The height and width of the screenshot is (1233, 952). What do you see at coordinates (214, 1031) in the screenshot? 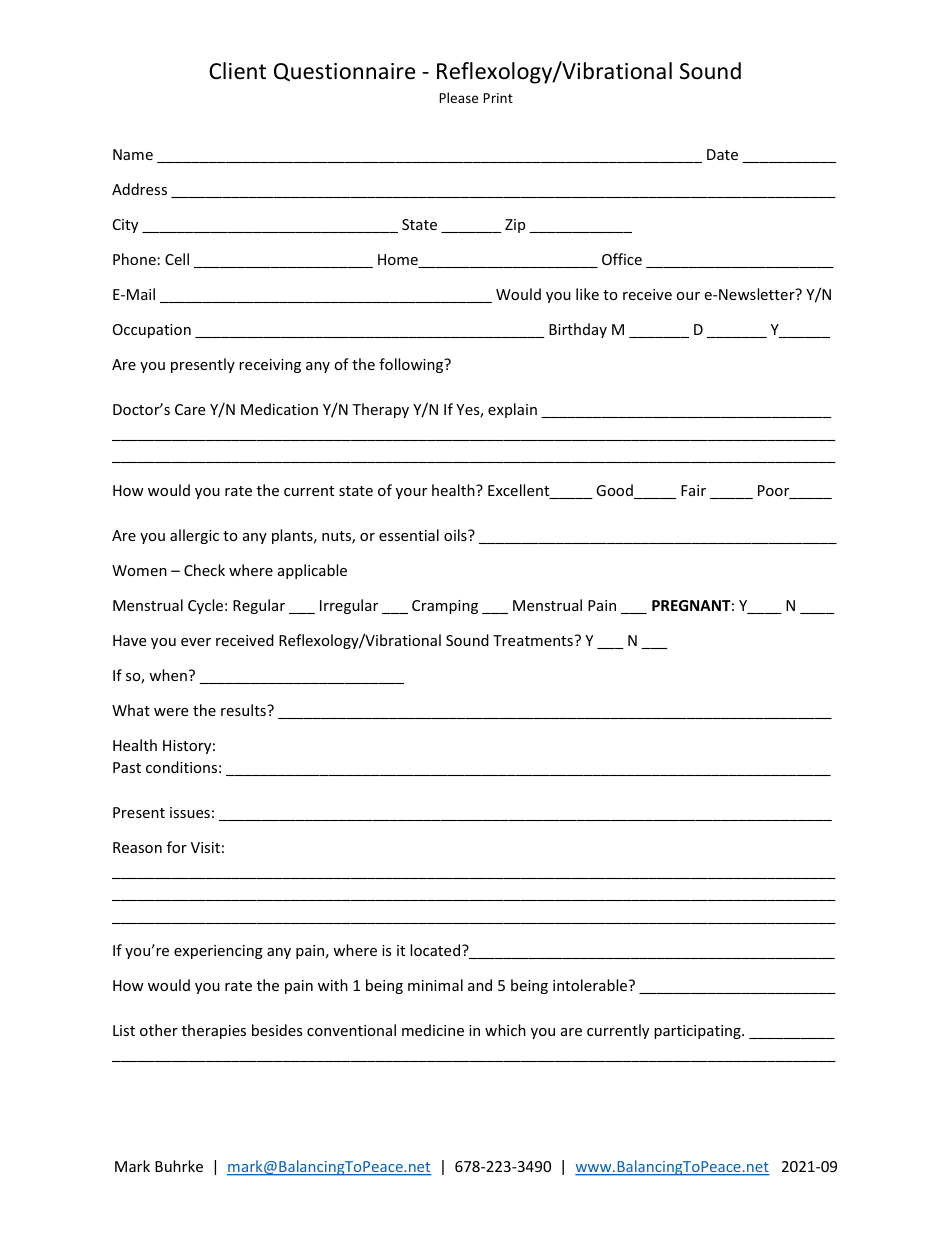
I see `therapies` at bounding box center [214, 1031].
